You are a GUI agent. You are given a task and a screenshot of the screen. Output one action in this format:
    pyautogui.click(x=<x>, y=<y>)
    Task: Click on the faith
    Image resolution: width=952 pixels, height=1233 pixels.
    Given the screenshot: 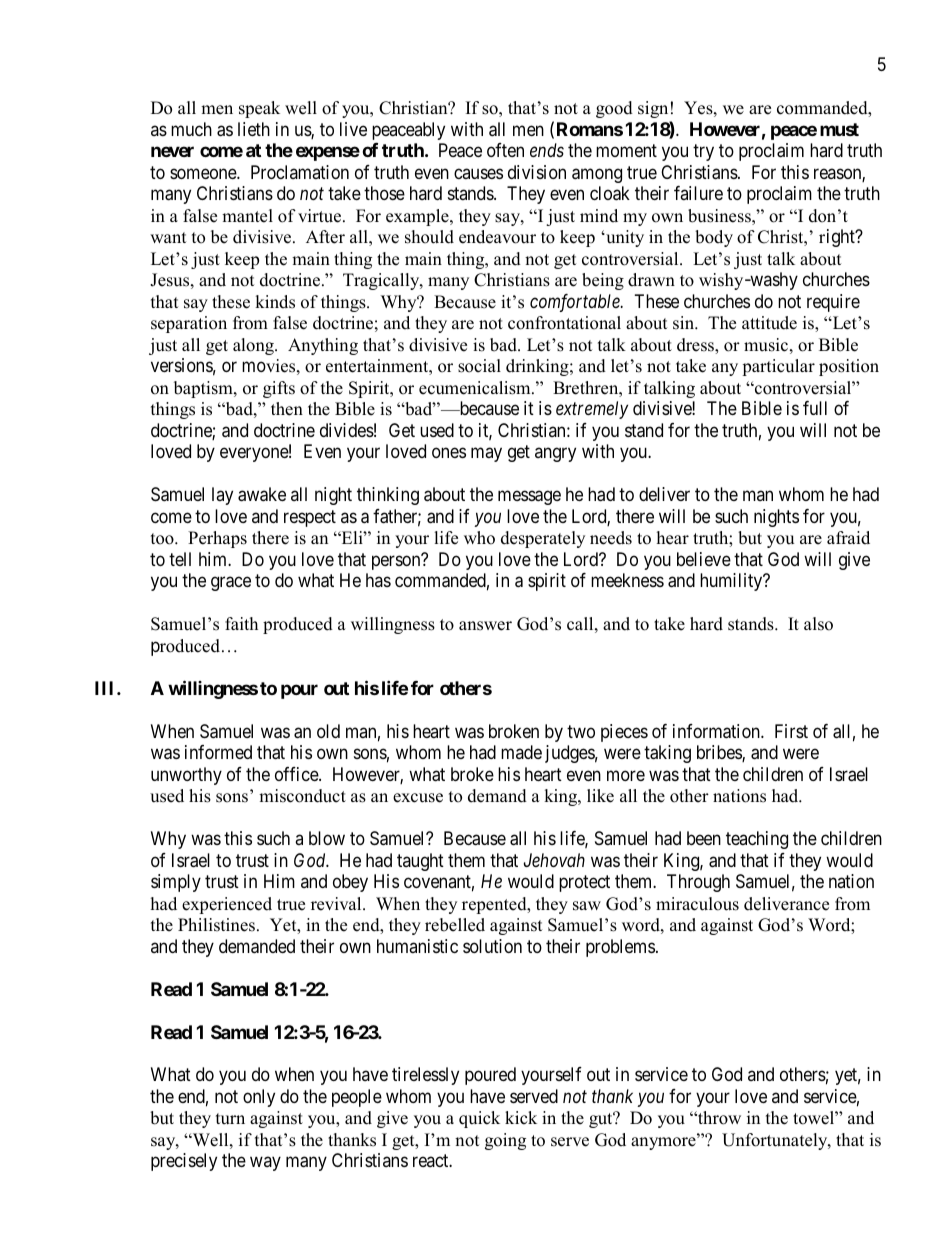 What is the action you would take?
    pyautogui.click(x=241, y=623)
